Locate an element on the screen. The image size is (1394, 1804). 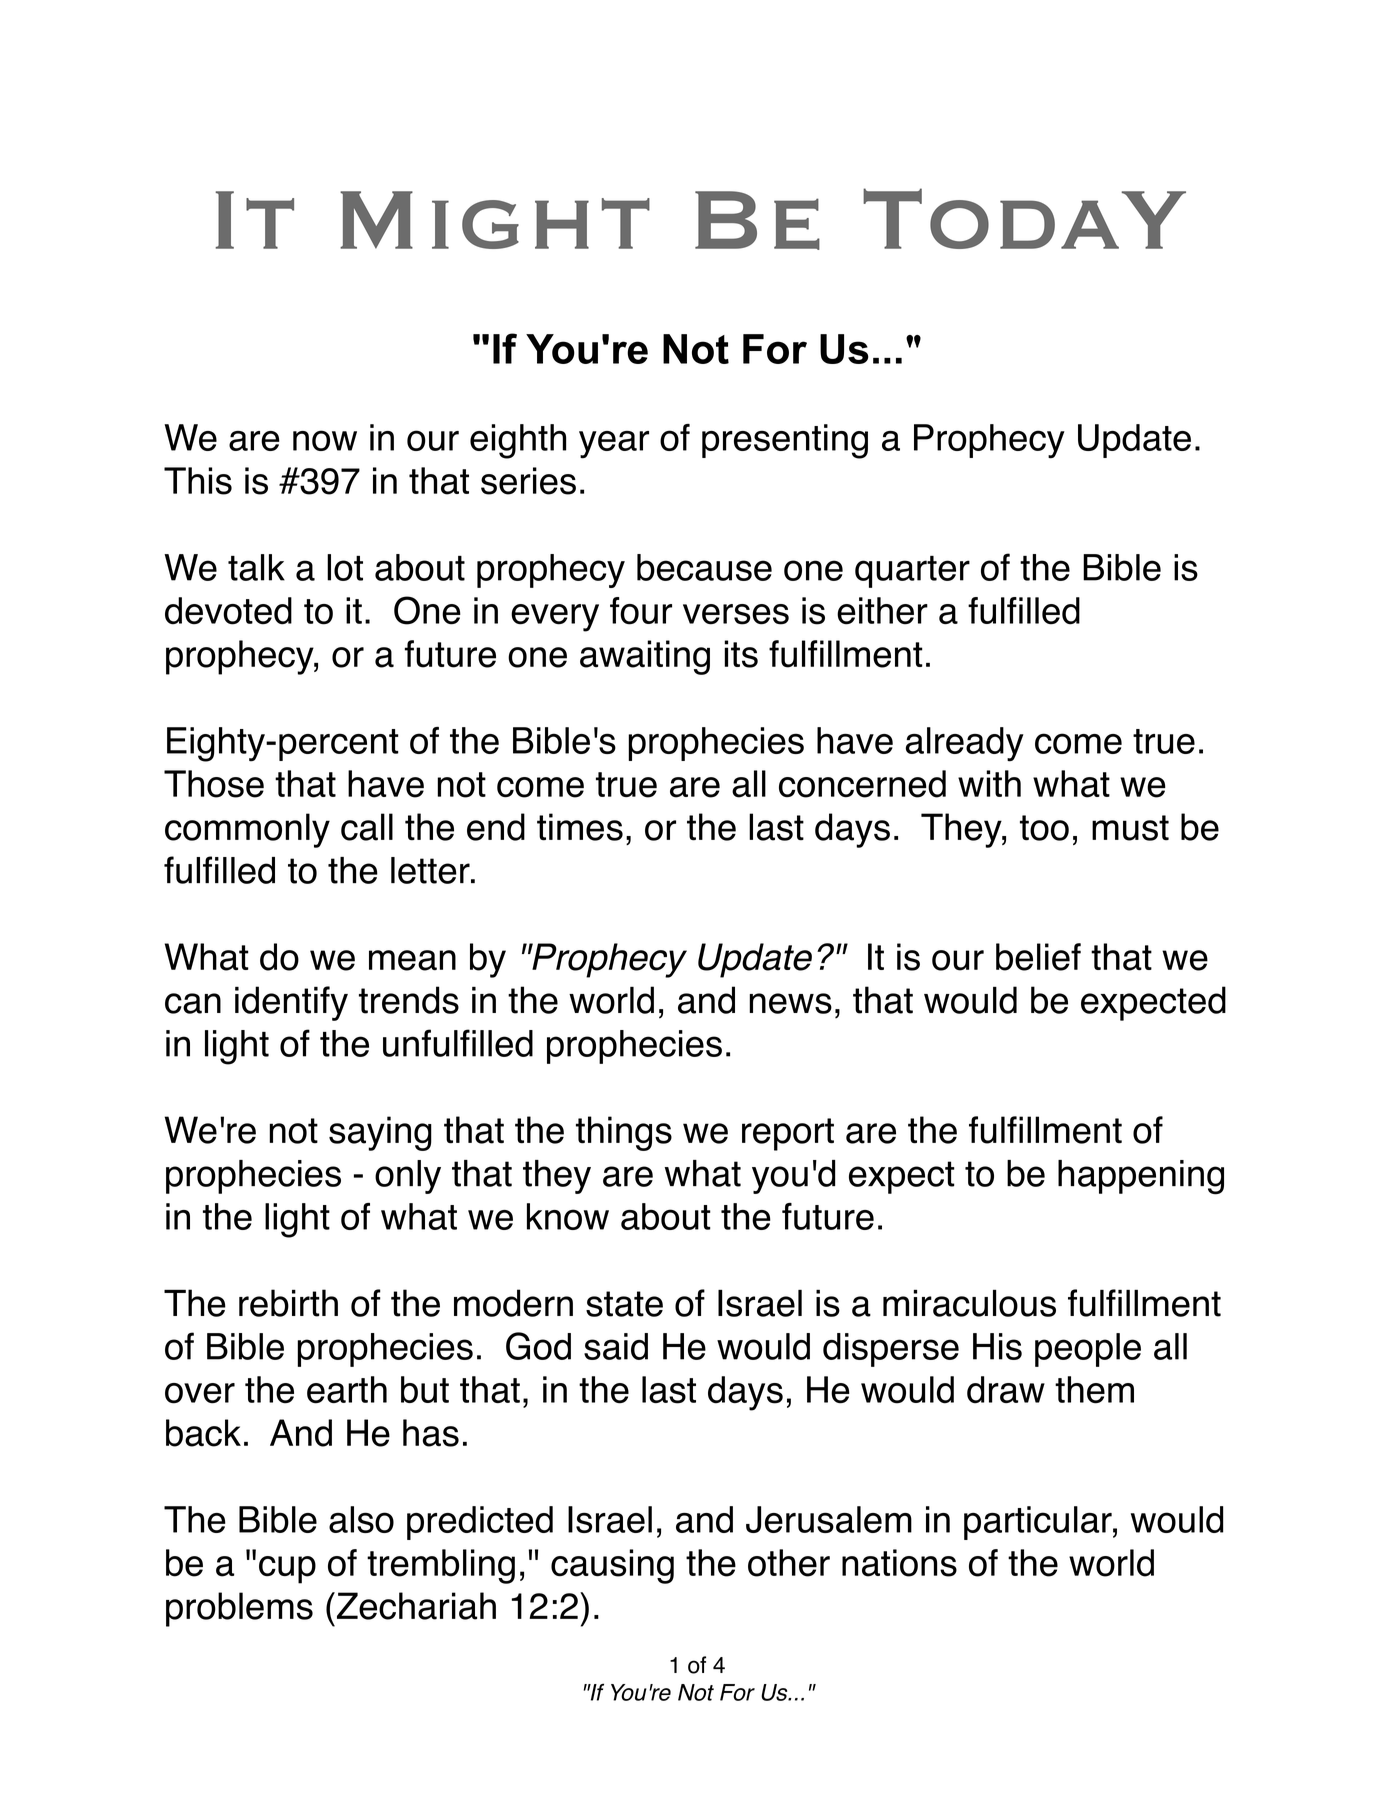
cup is located at coordinates (287, 1570).
